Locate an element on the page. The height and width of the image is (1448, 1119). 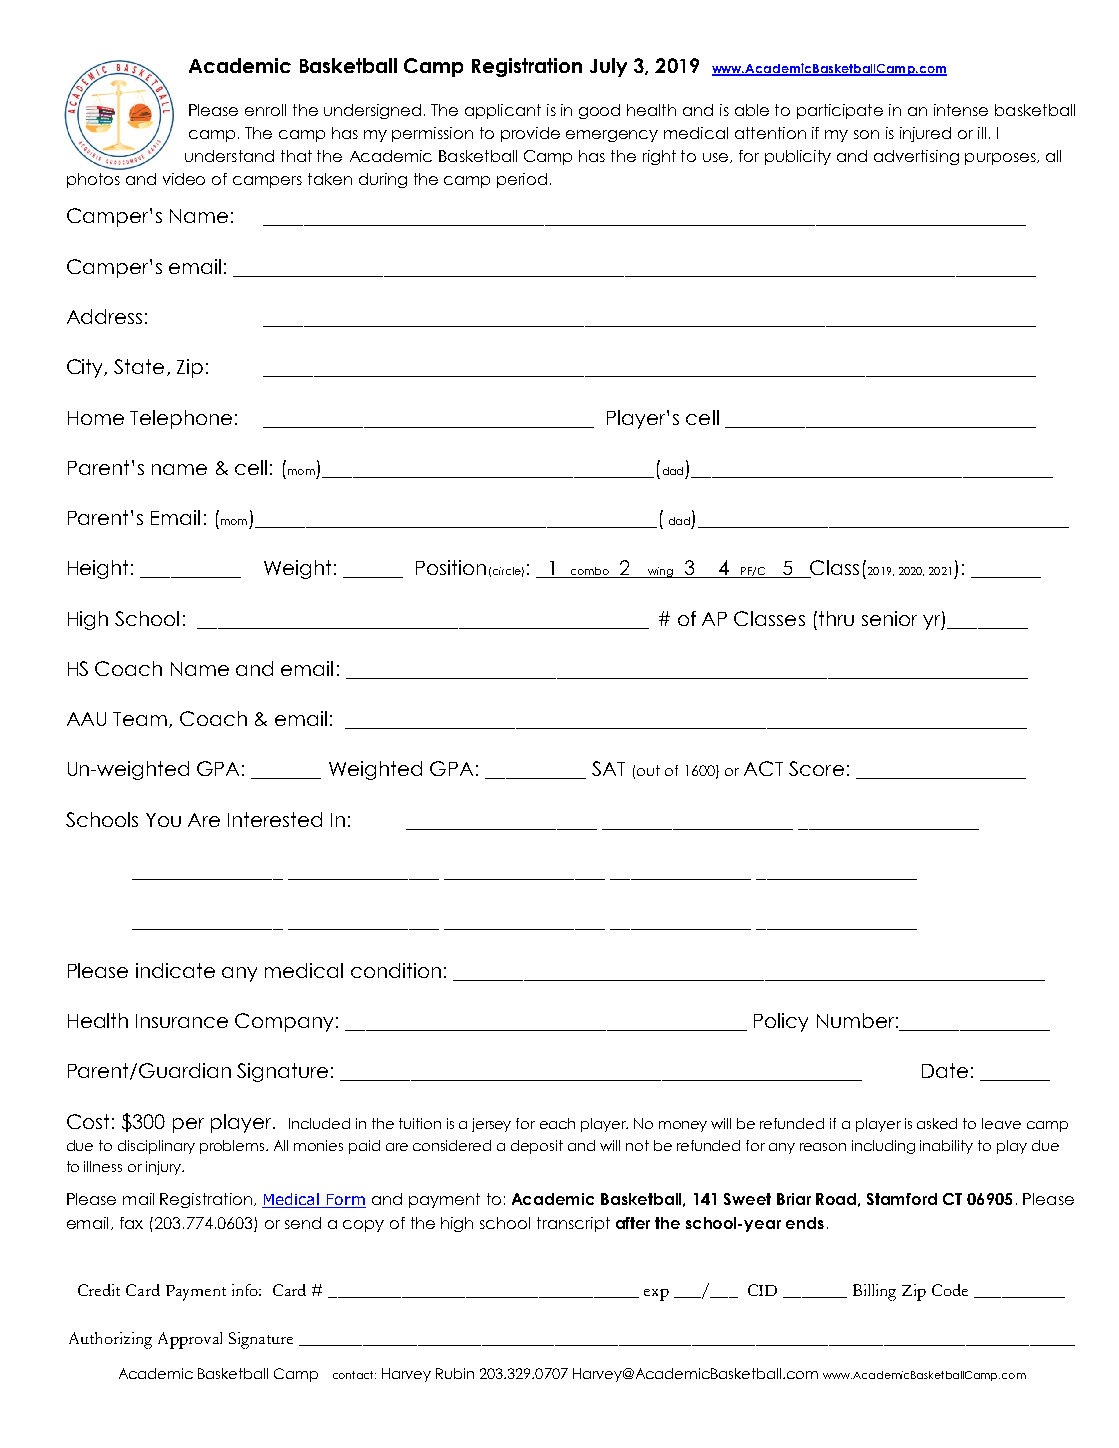
enroll is located at coordinates (265, 110).
